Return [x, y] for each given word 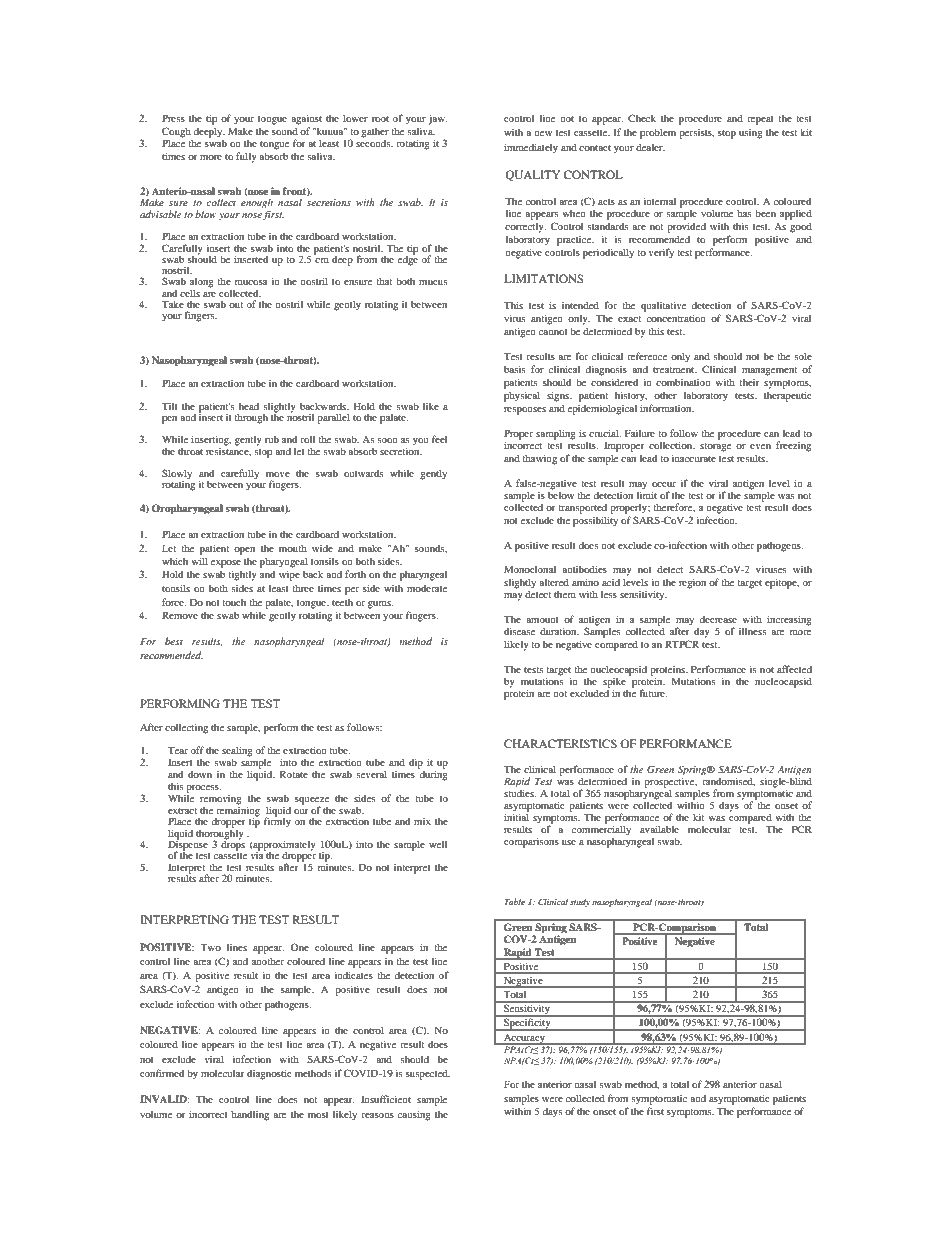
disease [519, 631]
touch [234, 602]
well [438, 844]
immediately [531, 148]
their [749, 382]
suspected [428, 1074]
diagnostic [269, 1074]
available [659, 829]
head [249, 406]
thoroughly [220, 834]
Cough [177, 133]
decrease [718, 619]
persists [696, 134]
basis [514, 369]
